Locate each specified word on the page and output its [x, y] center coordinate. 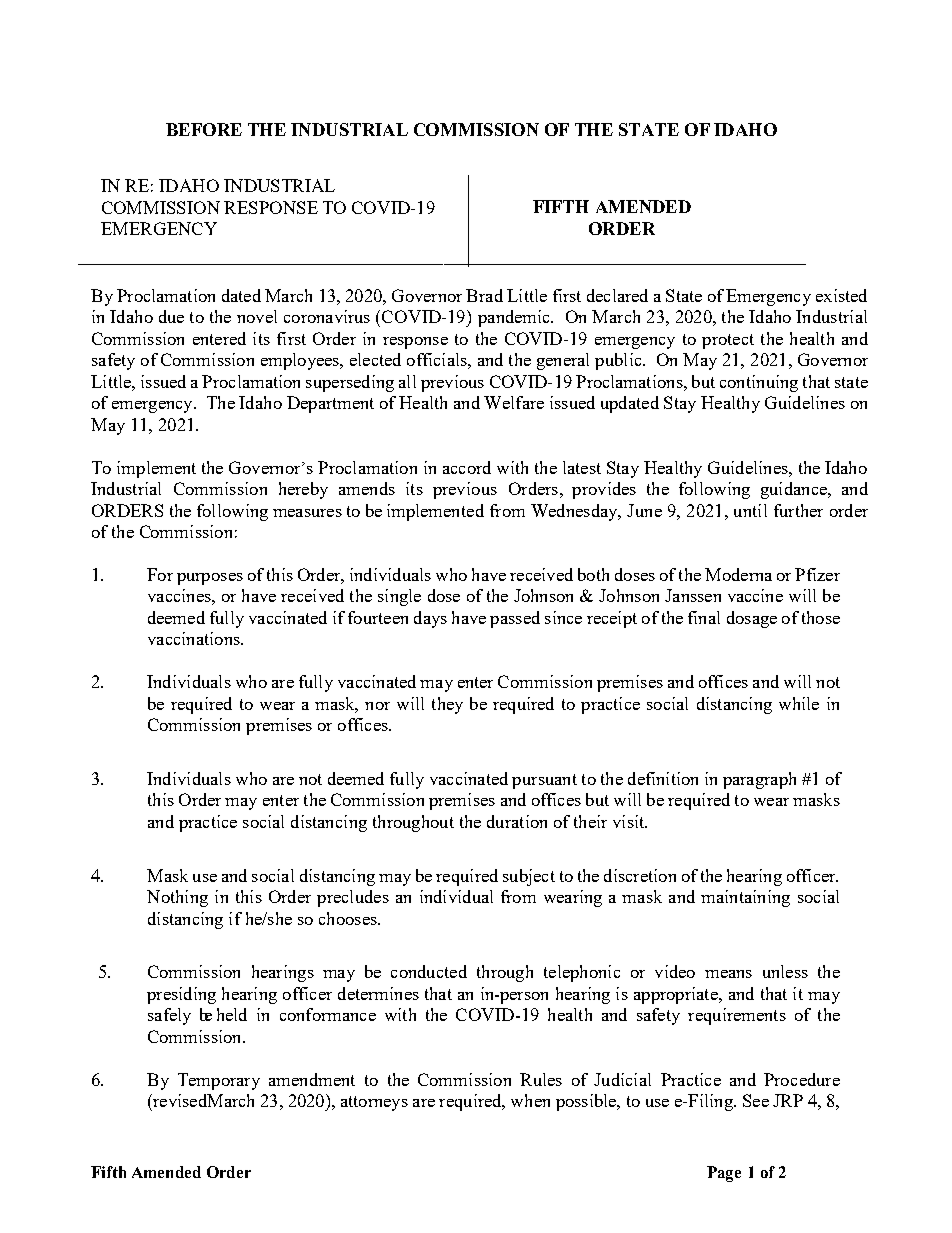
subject [529, 877]
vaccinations [195, 638]
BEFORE [204, 129]
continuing [759, 383]
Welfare [514, 402]
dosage [752, 619]
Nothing [177, 898]
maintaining [745, 898]
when [530, 1100]
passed [515, 619]
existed [841, 295]
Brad [484, 295]
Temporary [219, 1081]
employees [301, 361]
